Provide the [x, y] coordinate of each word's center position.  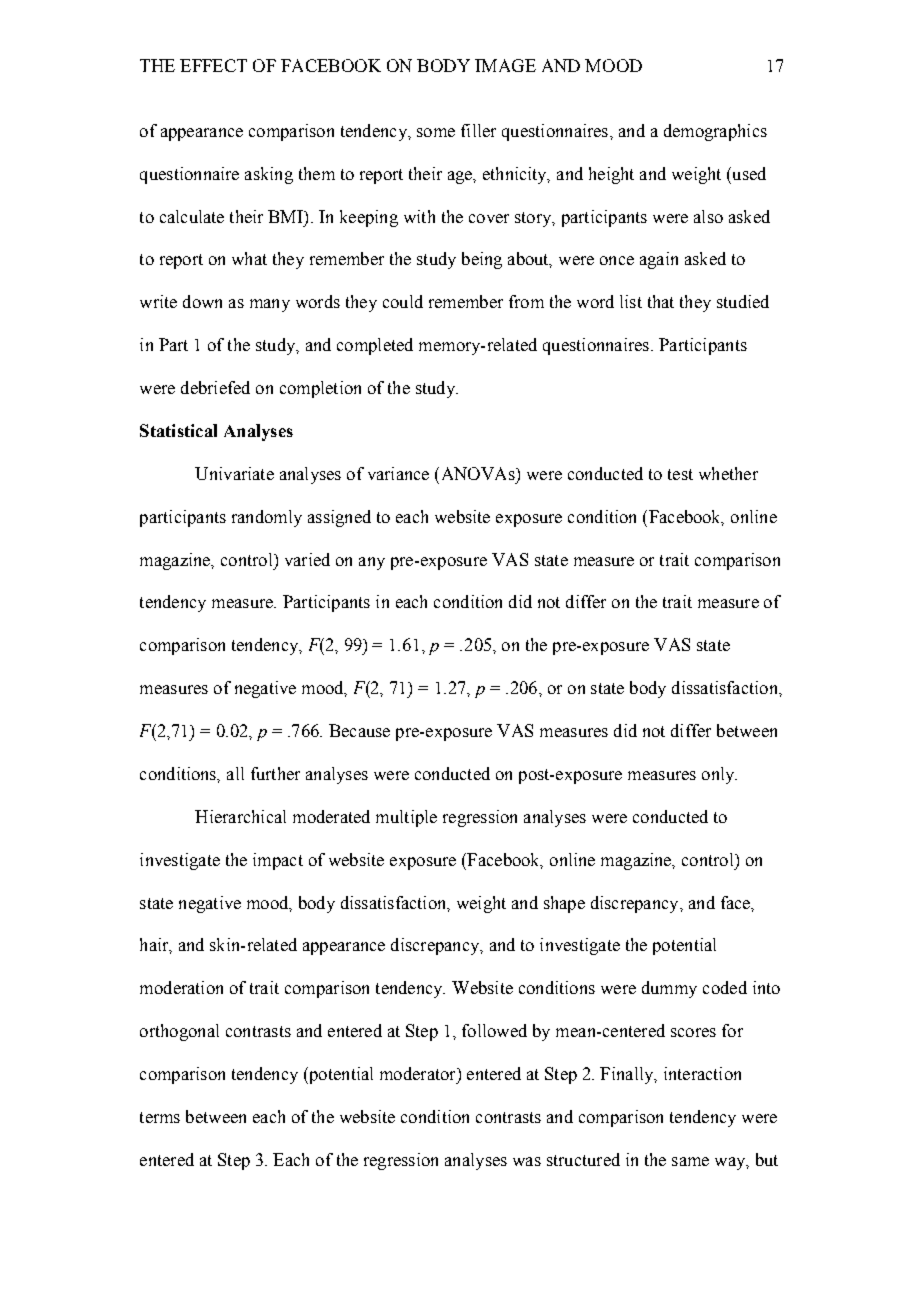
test [680, 474]
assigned [339, 518]
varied [307, 559]
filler [478, 130]
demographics [715, 132]
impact [278, 861]
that [661, 301]
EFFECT [213, 65]
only [719, 775]
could [403, 301]
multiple [406, 818]
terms [160, 1117]
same [690, 1161]
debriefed [215, 387]
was [527, 1161]
